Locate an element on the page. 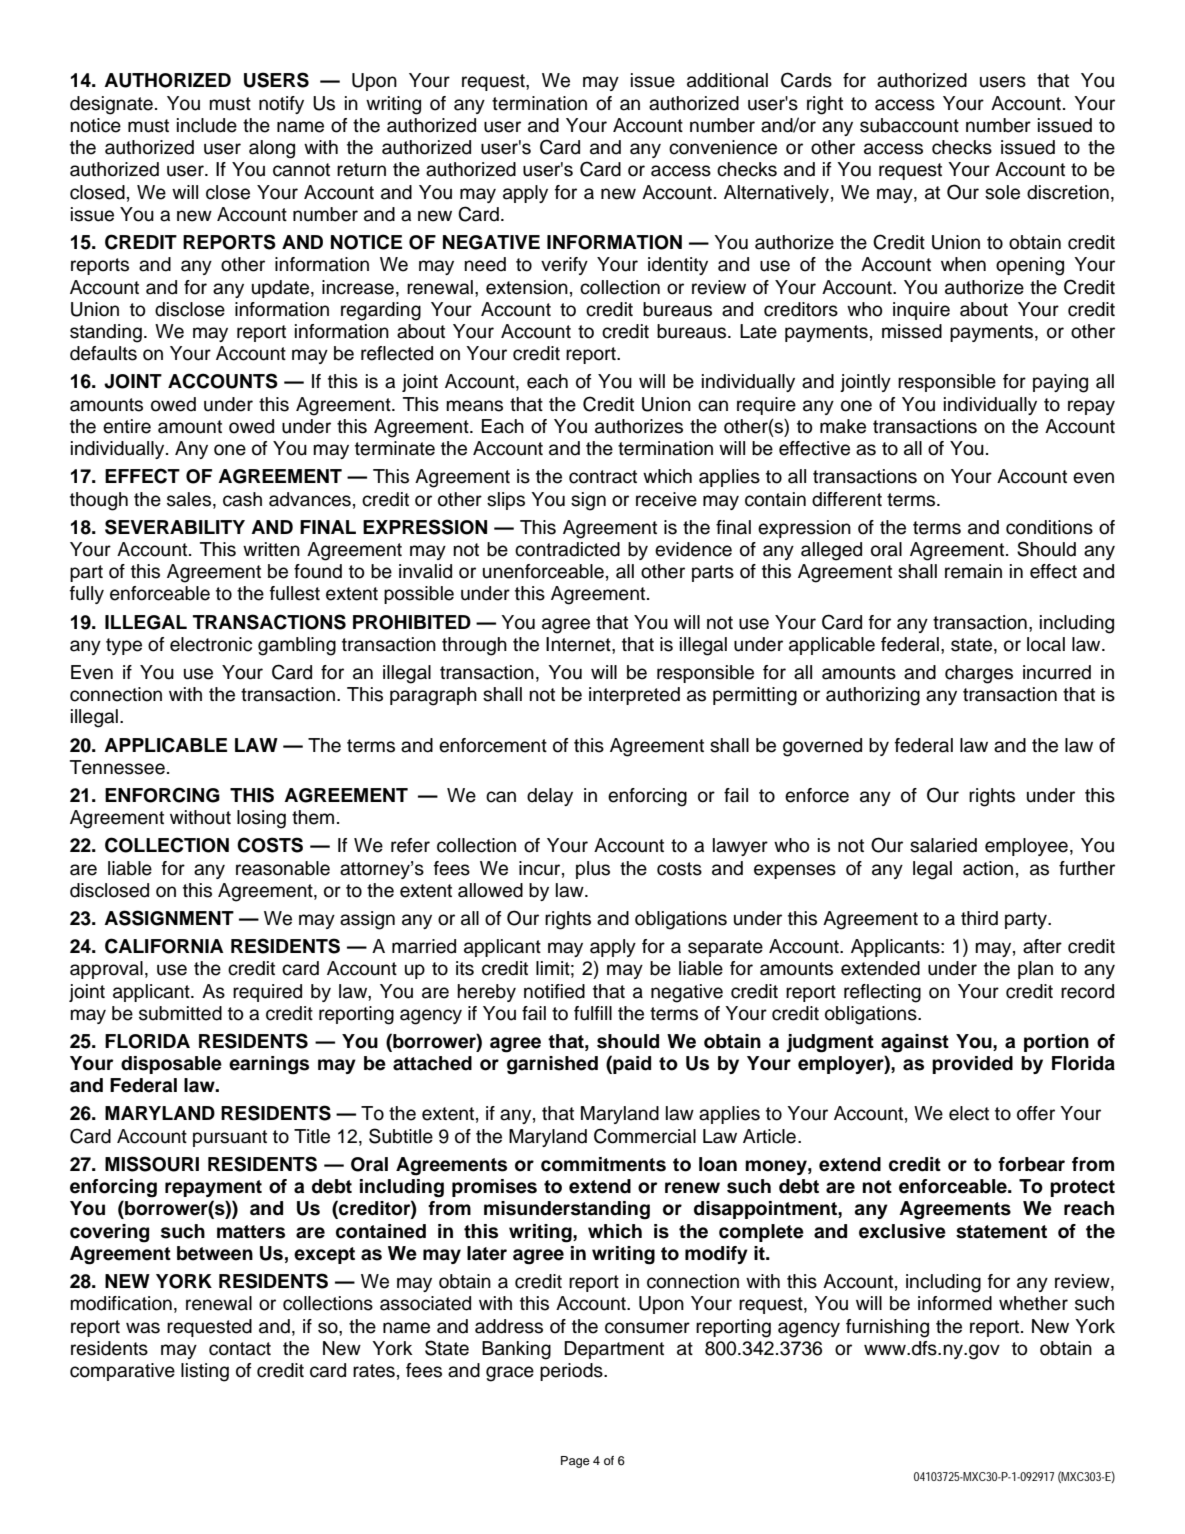  remain is located at coordinates (973, 571).
